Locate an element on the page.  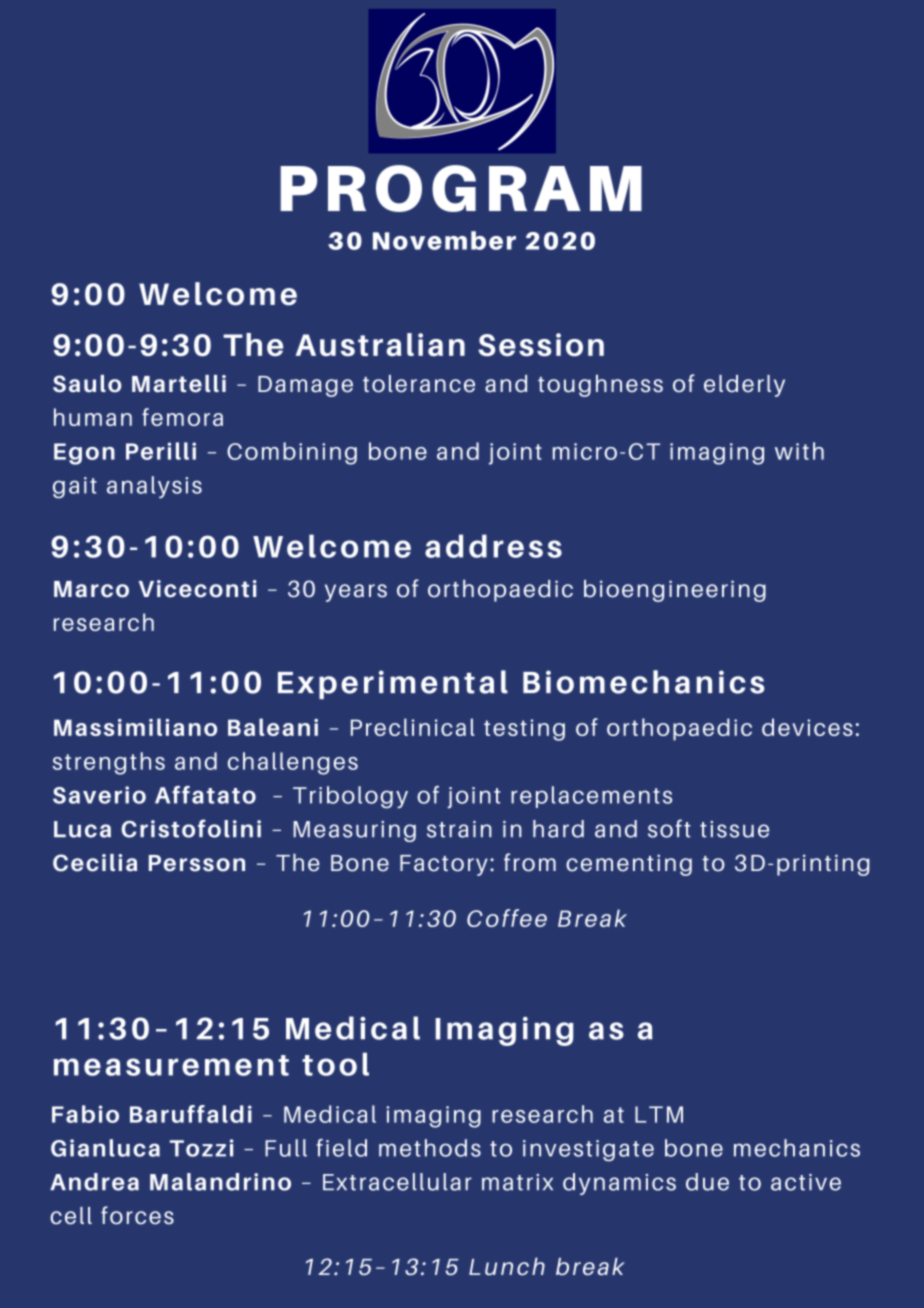
Damage is located at coordinates (305, 386).
